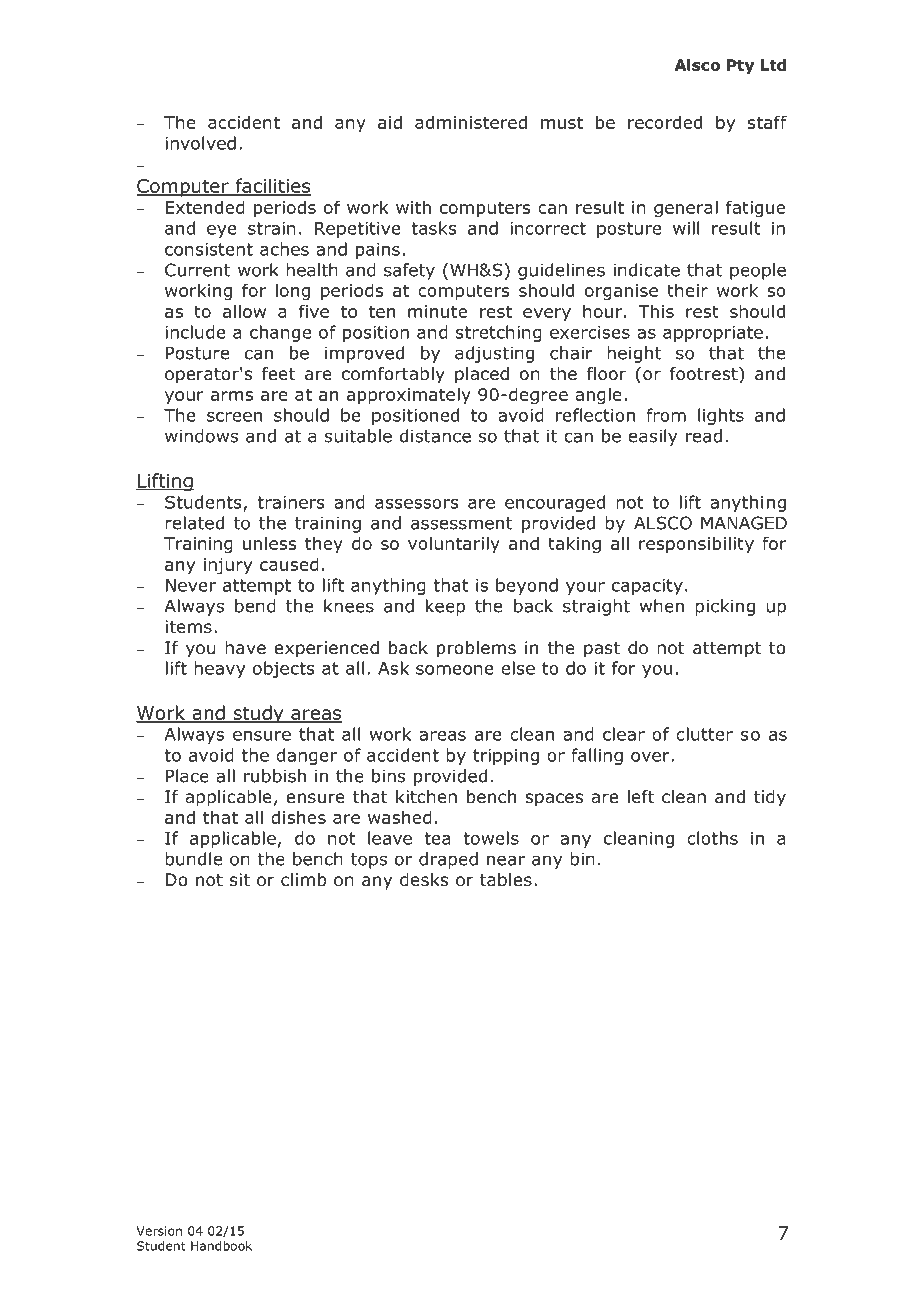 This screenshot has height=1308, width=924. I want to click on rubbish, so click(275, 776).
